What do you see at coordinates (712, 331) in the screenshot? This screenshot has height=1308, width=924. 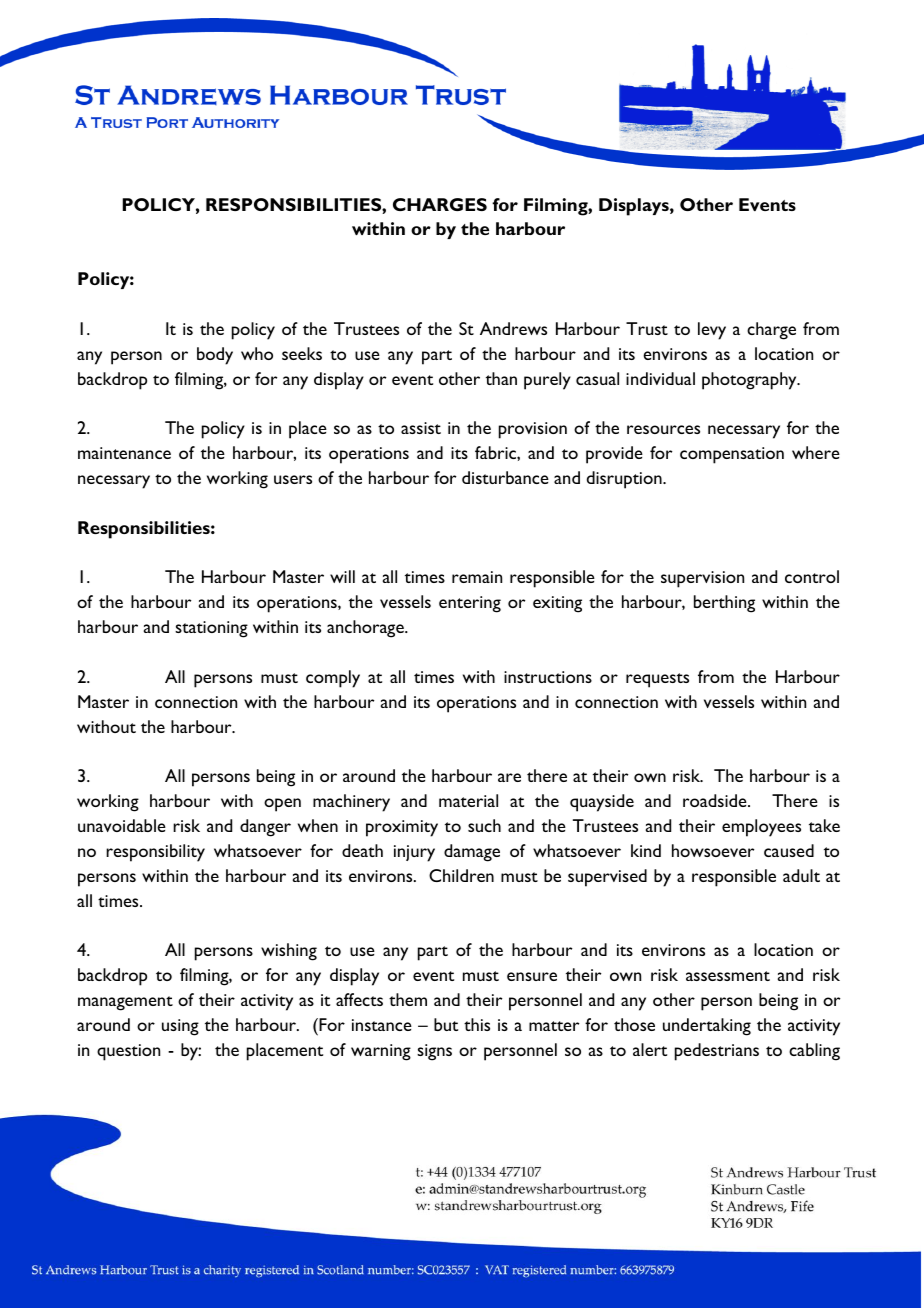 I see `levy` at bounding box center [712, 331].
